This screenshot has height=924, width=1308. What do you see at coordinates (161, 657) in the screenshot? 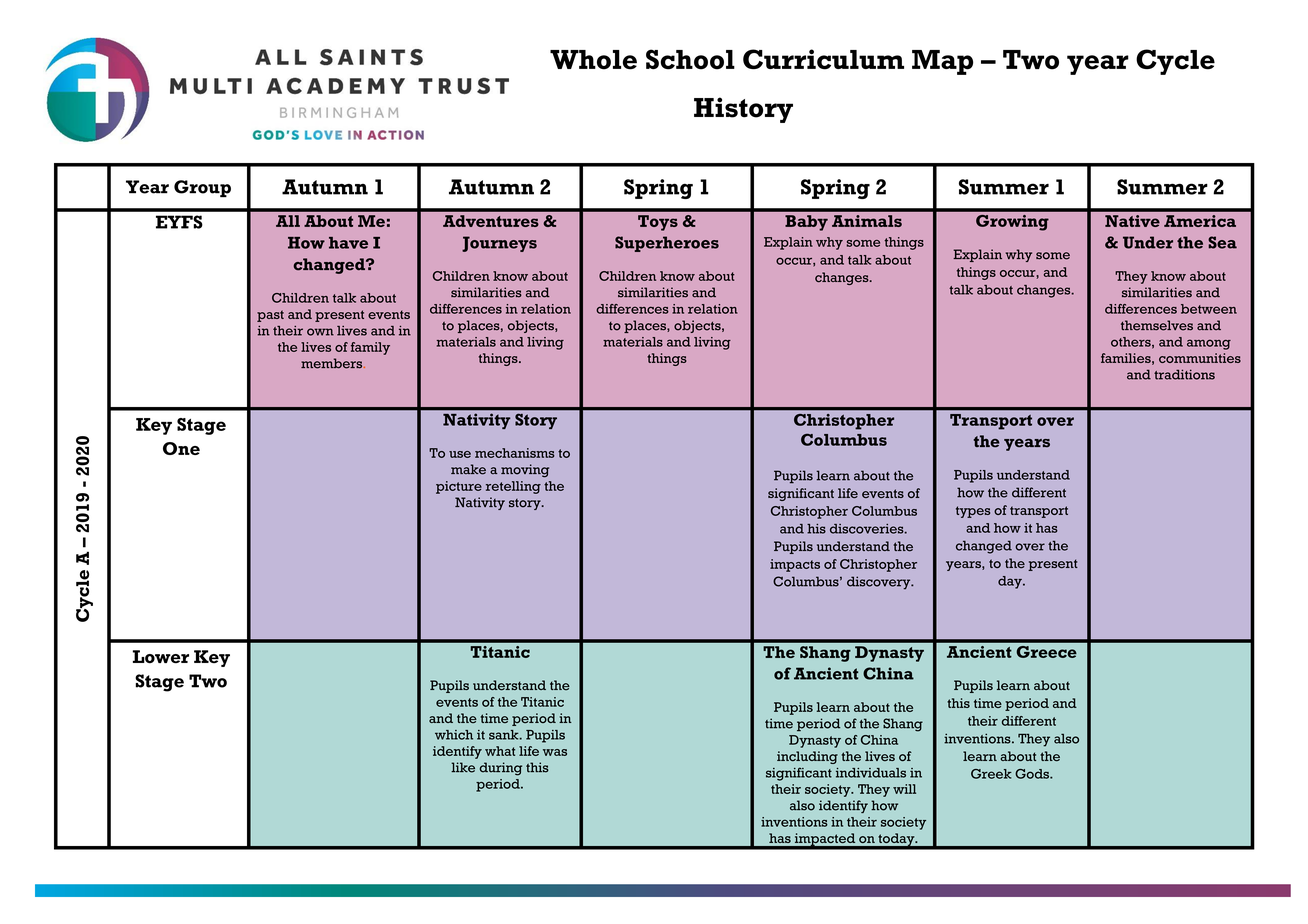
I see `Lower` at bounding box center [161, 657].
